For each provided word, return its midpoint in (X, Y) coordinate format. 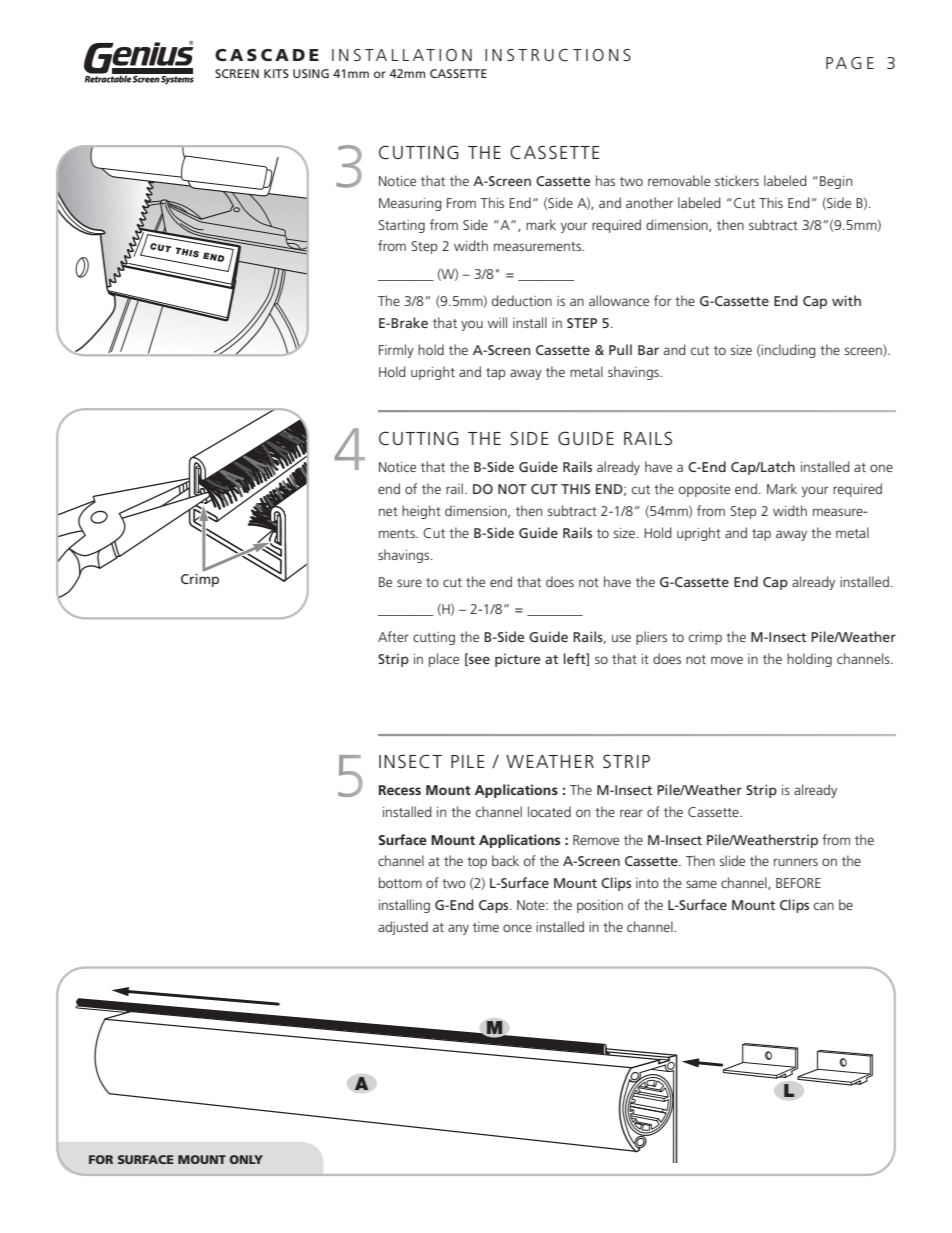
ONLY (246, 1159)
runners (796, 862)
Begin (836, 182)
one (881, 468)
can (824, 906)
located (549, 811)
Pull (620, 349)
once (517, 928)
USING (311, 73)
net (388, 511)
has (605, 180)
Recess (400, 790)
